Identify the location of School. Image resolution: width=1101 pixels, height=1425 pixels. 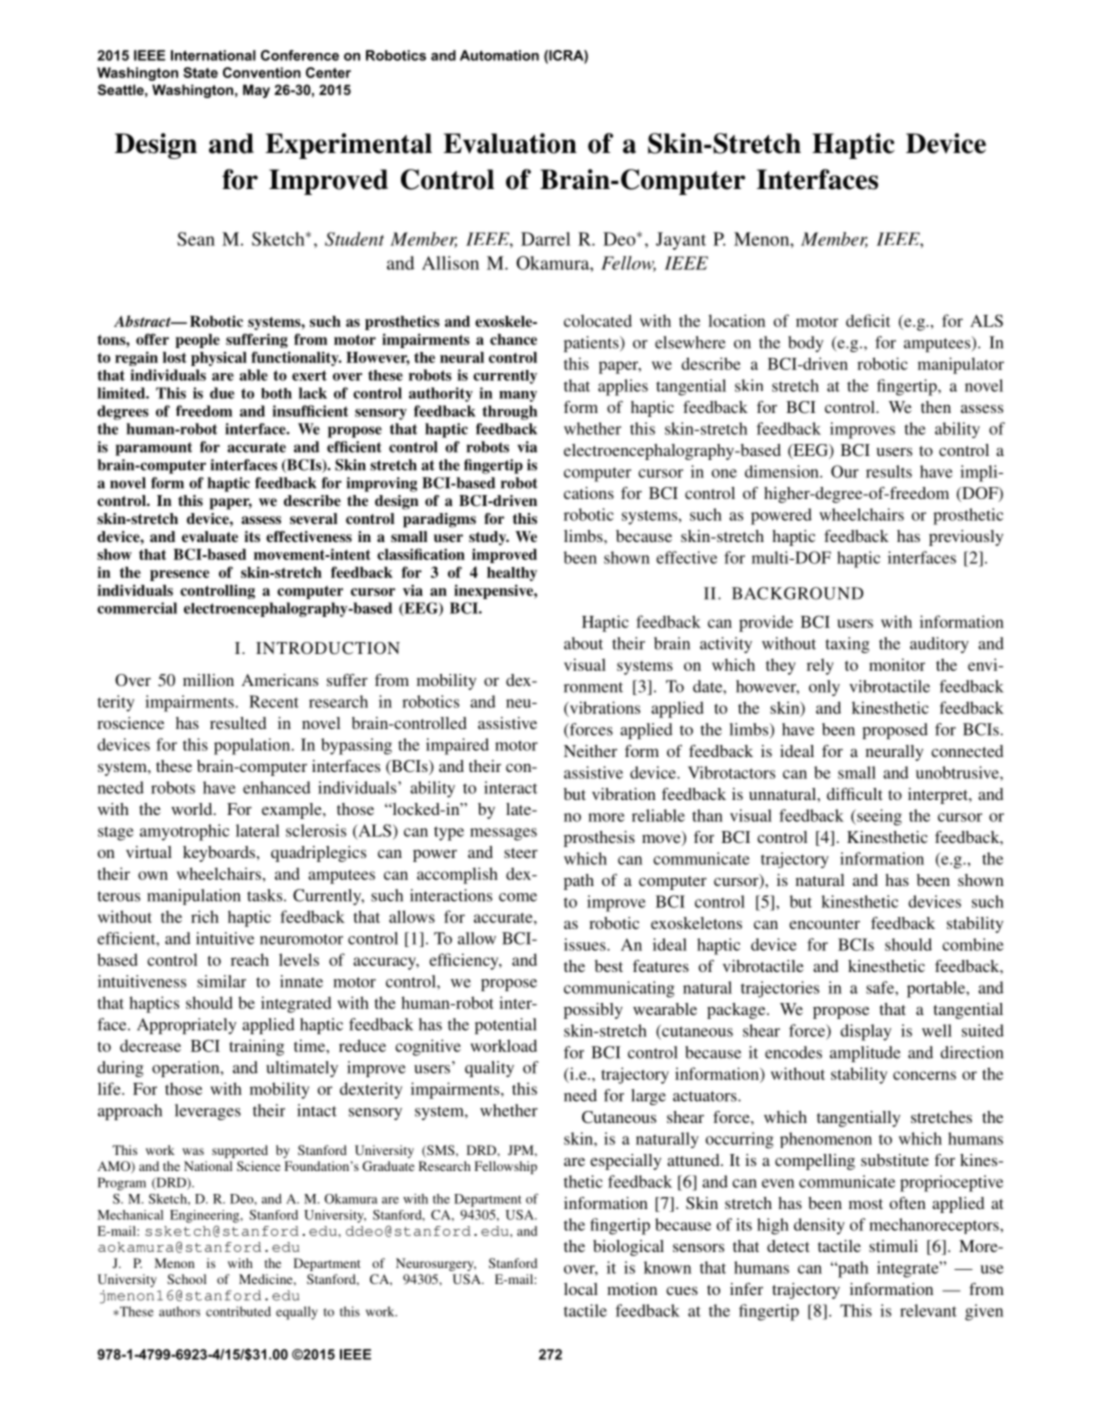
(187, 1279).
